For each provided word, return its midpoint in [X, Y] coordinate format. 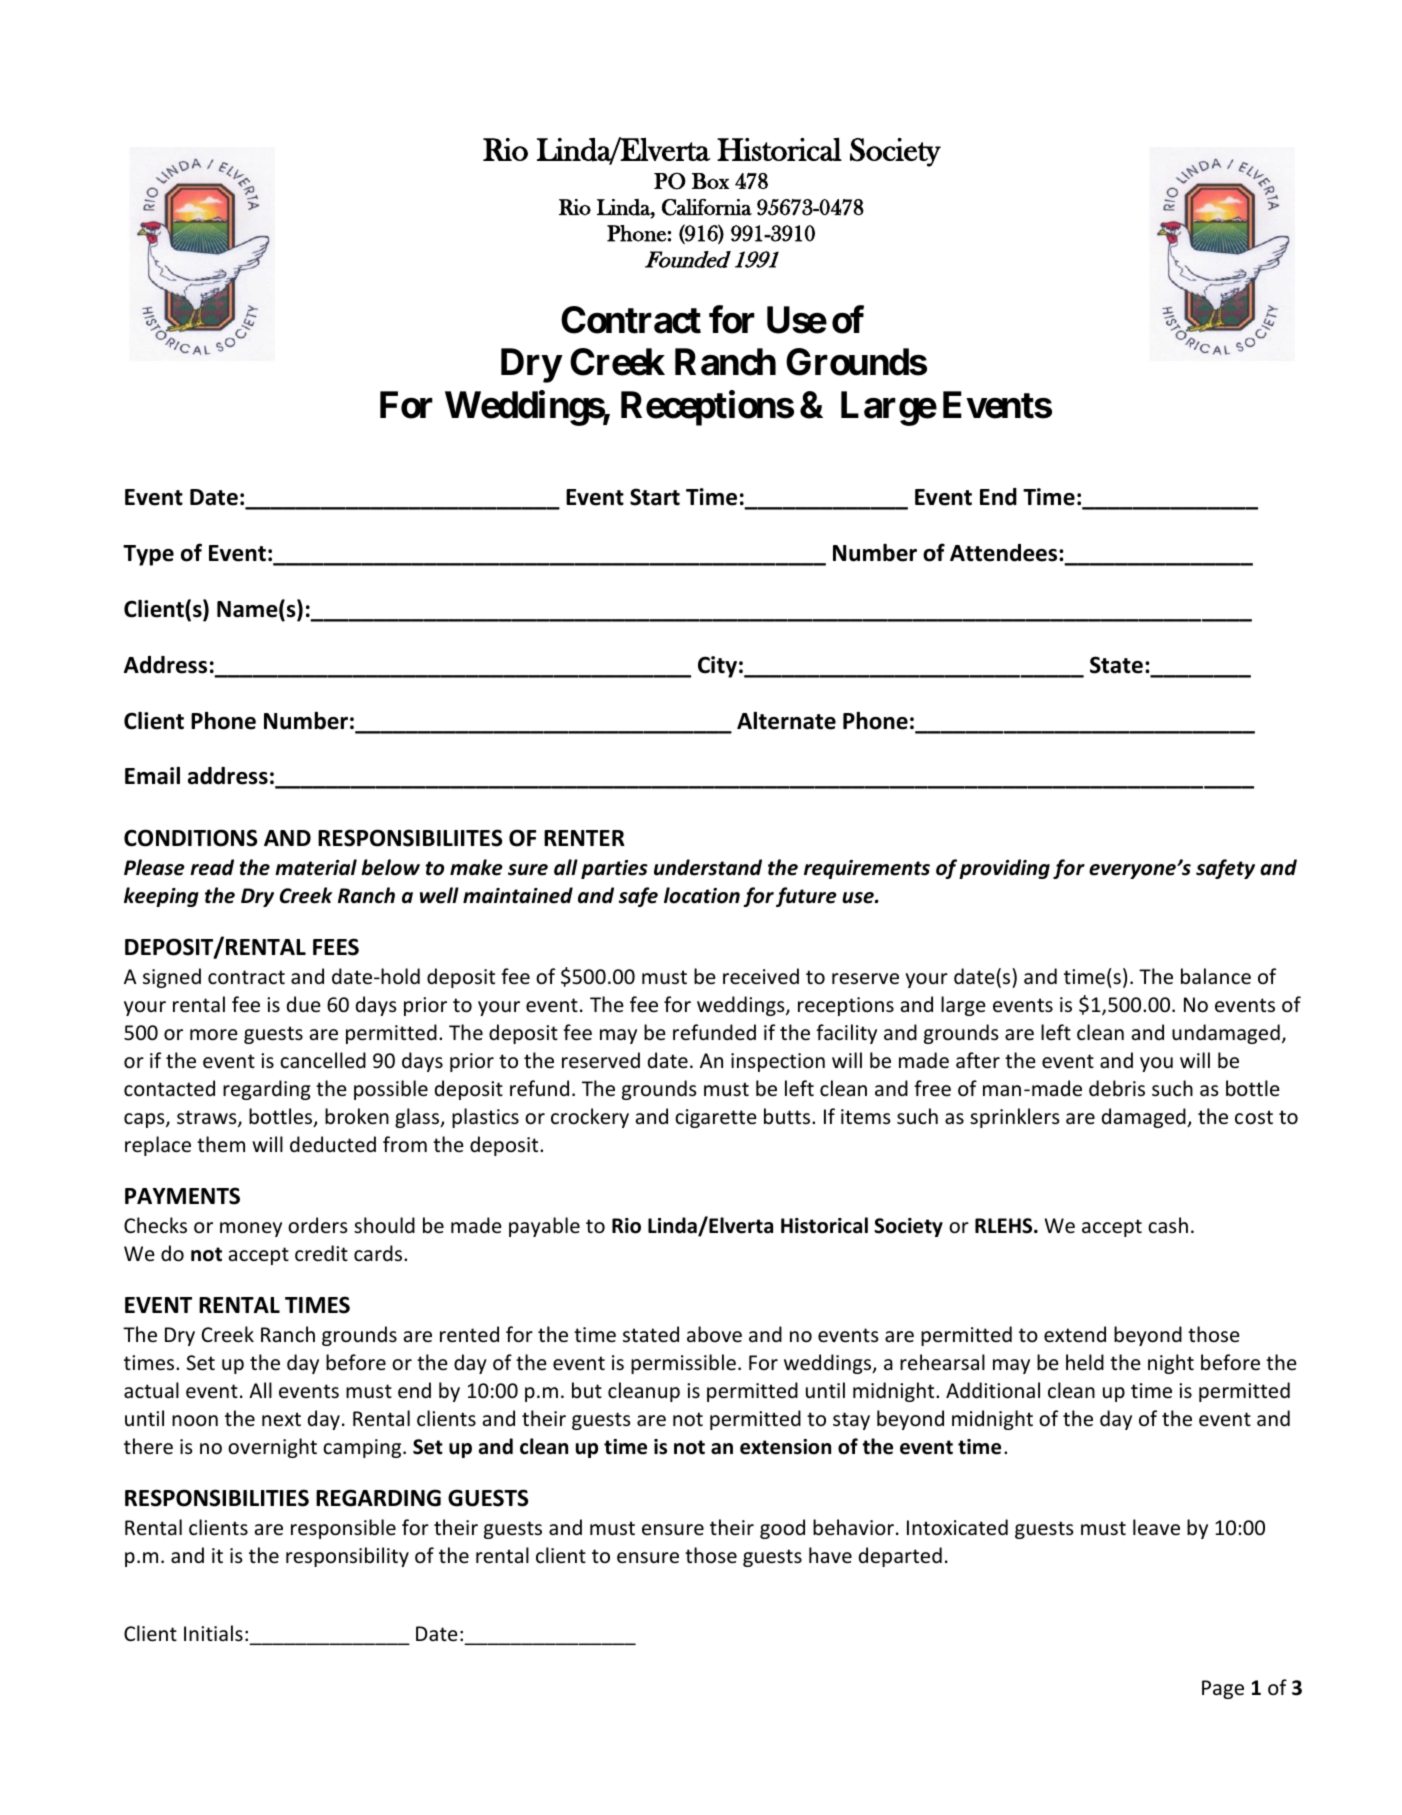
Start [655, 497]
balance [1216, 976]
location [702, 895]
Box [710, 181]
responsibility [347, 1557]
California [707, 207]
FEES [336, 947]
